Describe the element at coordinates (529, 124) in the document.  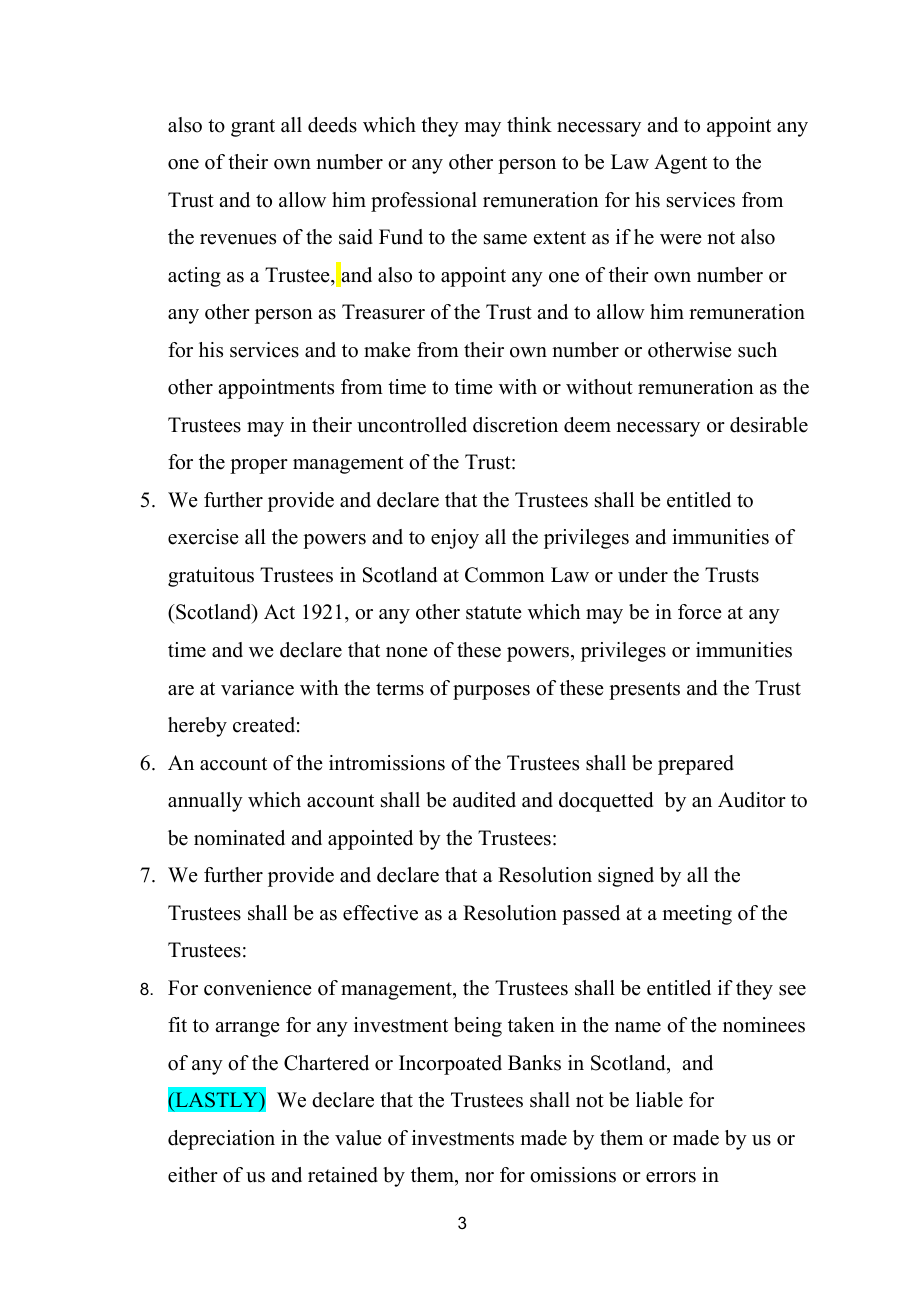
I see `think` at that location.
